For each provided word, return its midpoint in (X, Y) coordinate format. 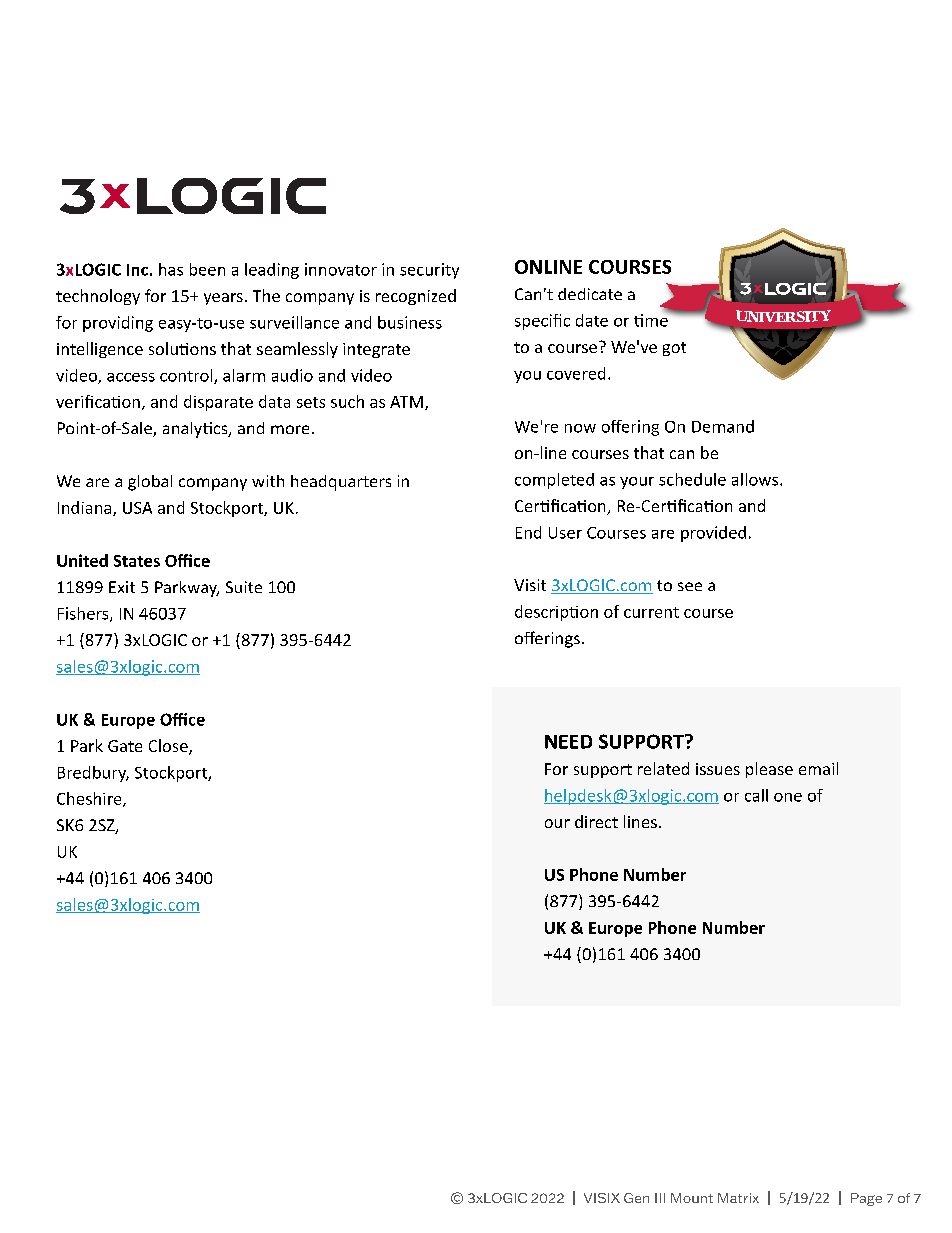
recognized (416, 297)
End (528, 532)
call (756, 795)
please (769, 770)
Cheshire (90, 799)
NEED (568, 742)
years (223, 299)
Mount (692, 1198)
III (660, 1198)
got (674, 349)
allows (756, 479)
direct (596, 821)
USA (137, 508)
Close (169, 747)
